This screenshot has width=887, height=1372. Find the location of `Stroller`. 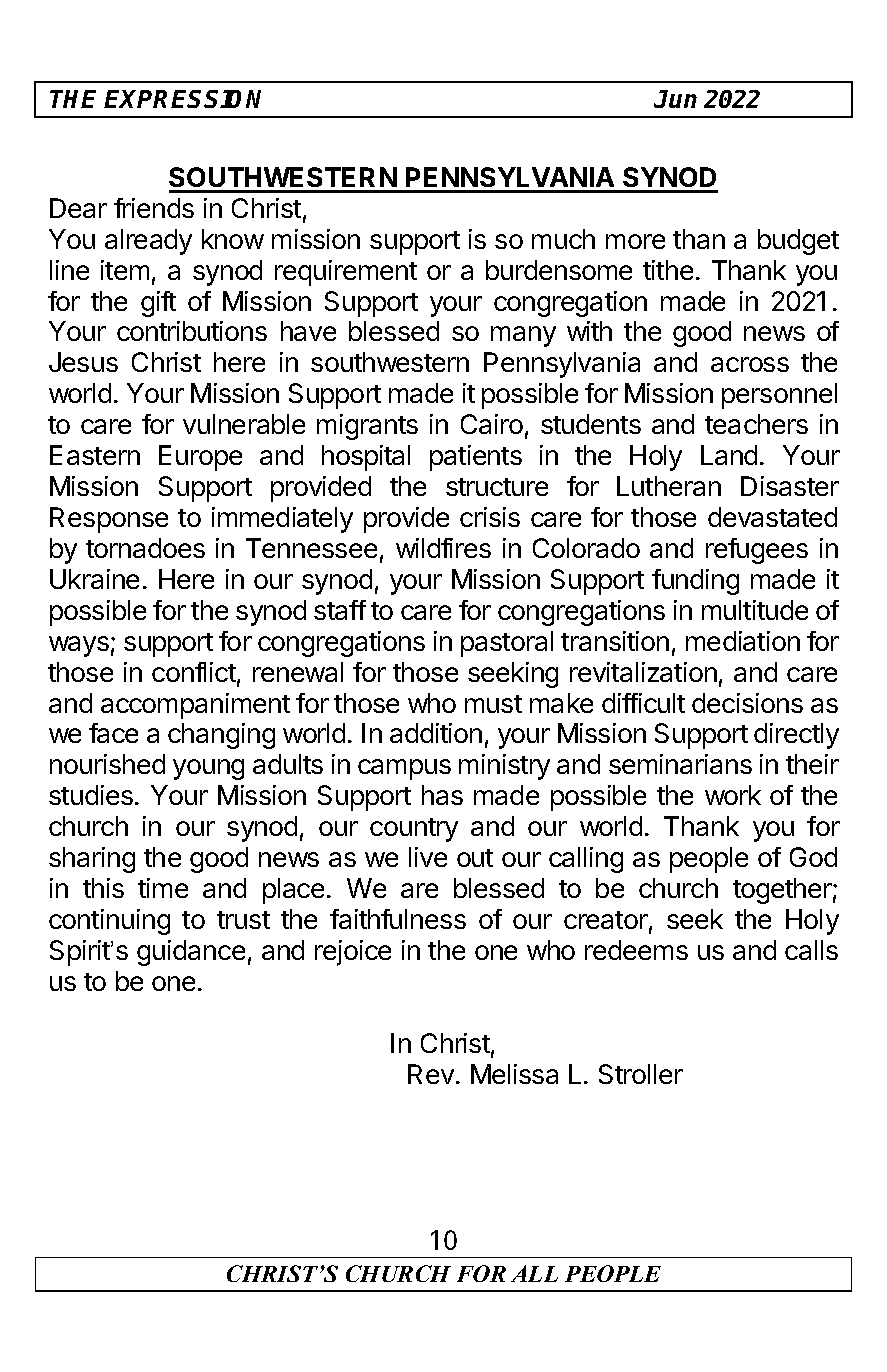

Stroller is located at coordinates (641, 1074).
